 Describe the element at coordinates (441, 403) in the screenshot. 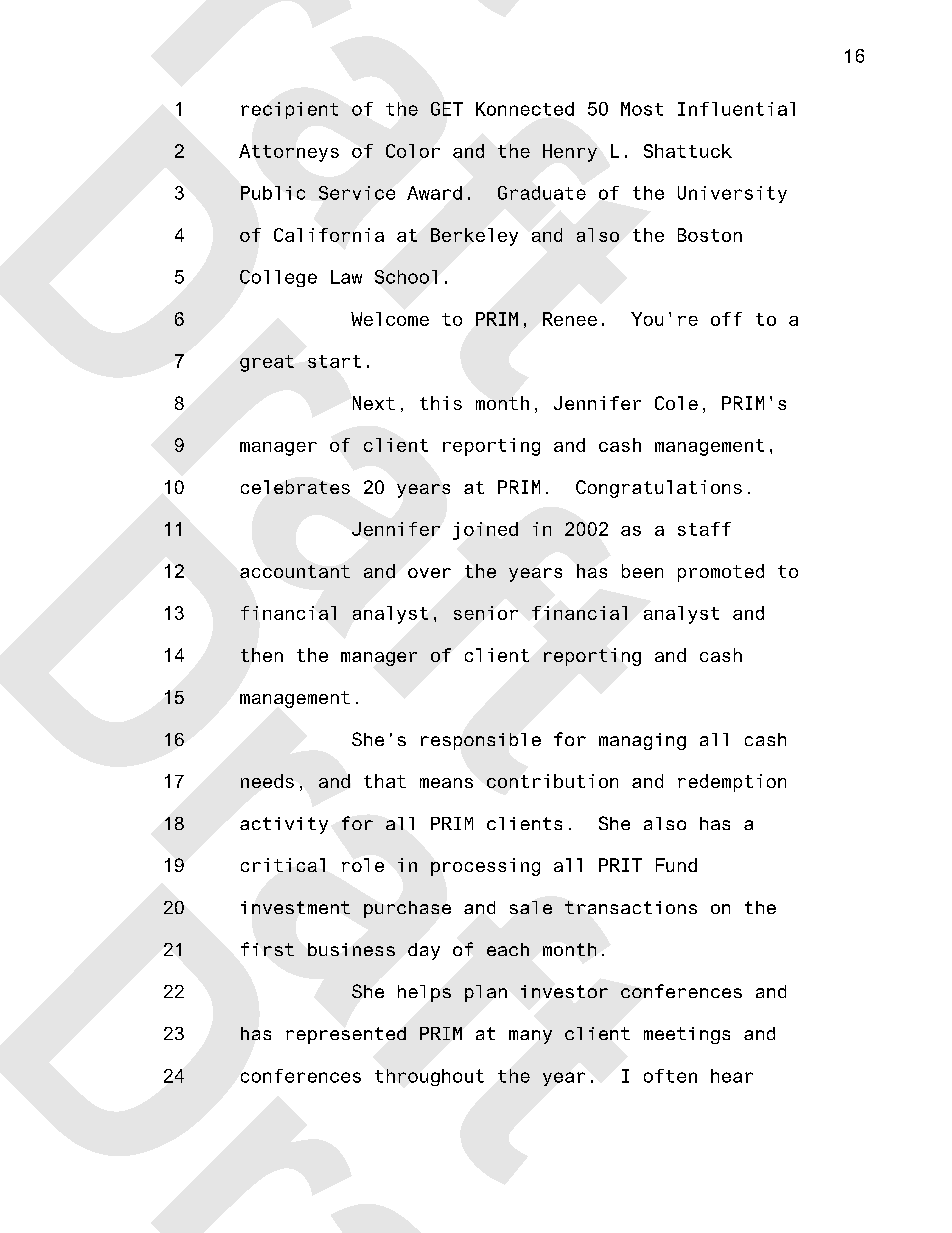

I see `this` at that location.
